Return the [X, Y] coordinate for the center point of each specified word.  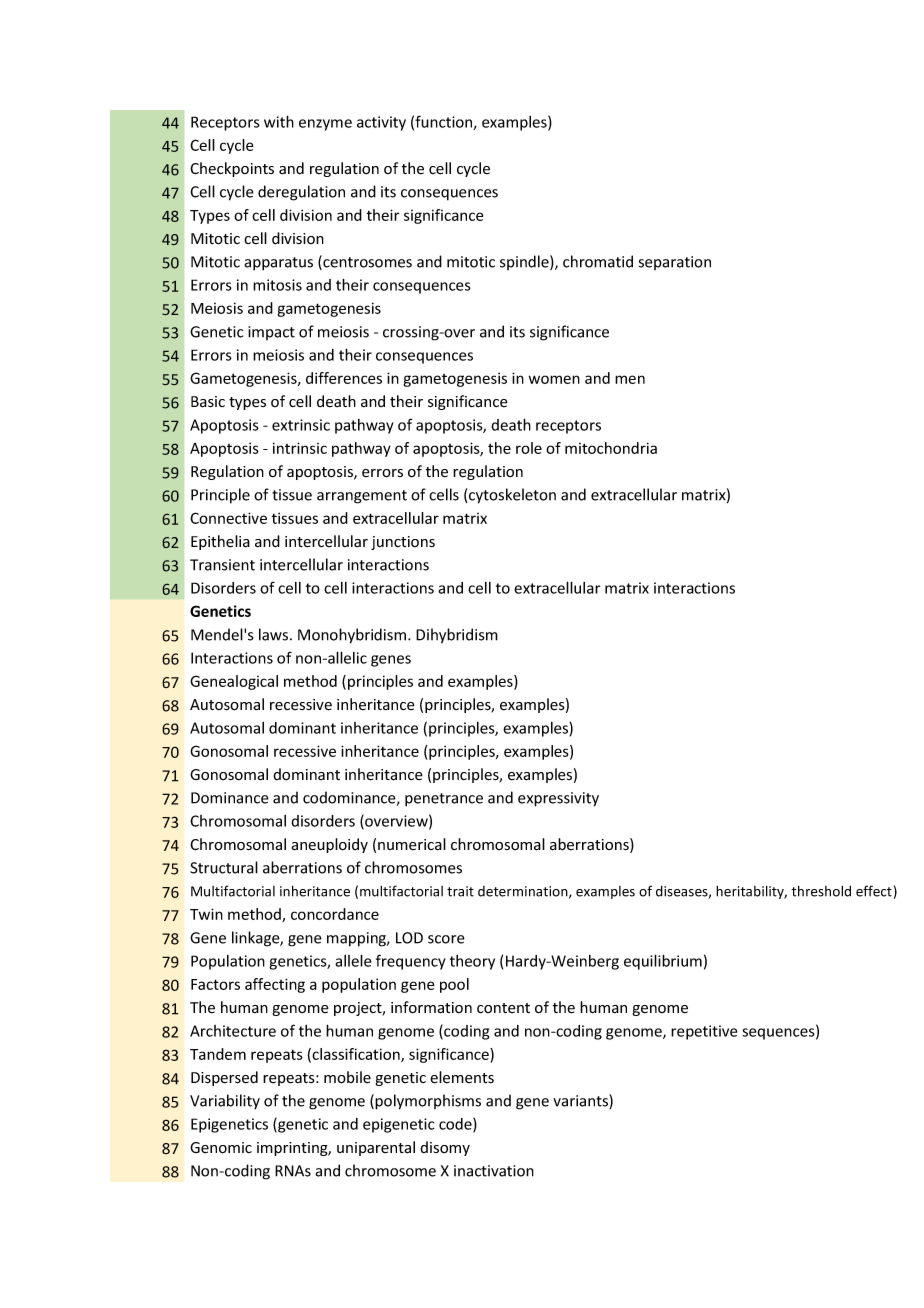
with [279, 121]
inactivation [494, 1171]
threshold [821, 891]
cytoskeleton [511, 496]
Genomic [221, 1148]
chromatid [598, 261]
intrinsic [300, 448]
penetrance [444, 800]
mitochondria [611, 448]
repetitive [704, 1032]
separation [675, 263]
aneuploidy [329, 845]
